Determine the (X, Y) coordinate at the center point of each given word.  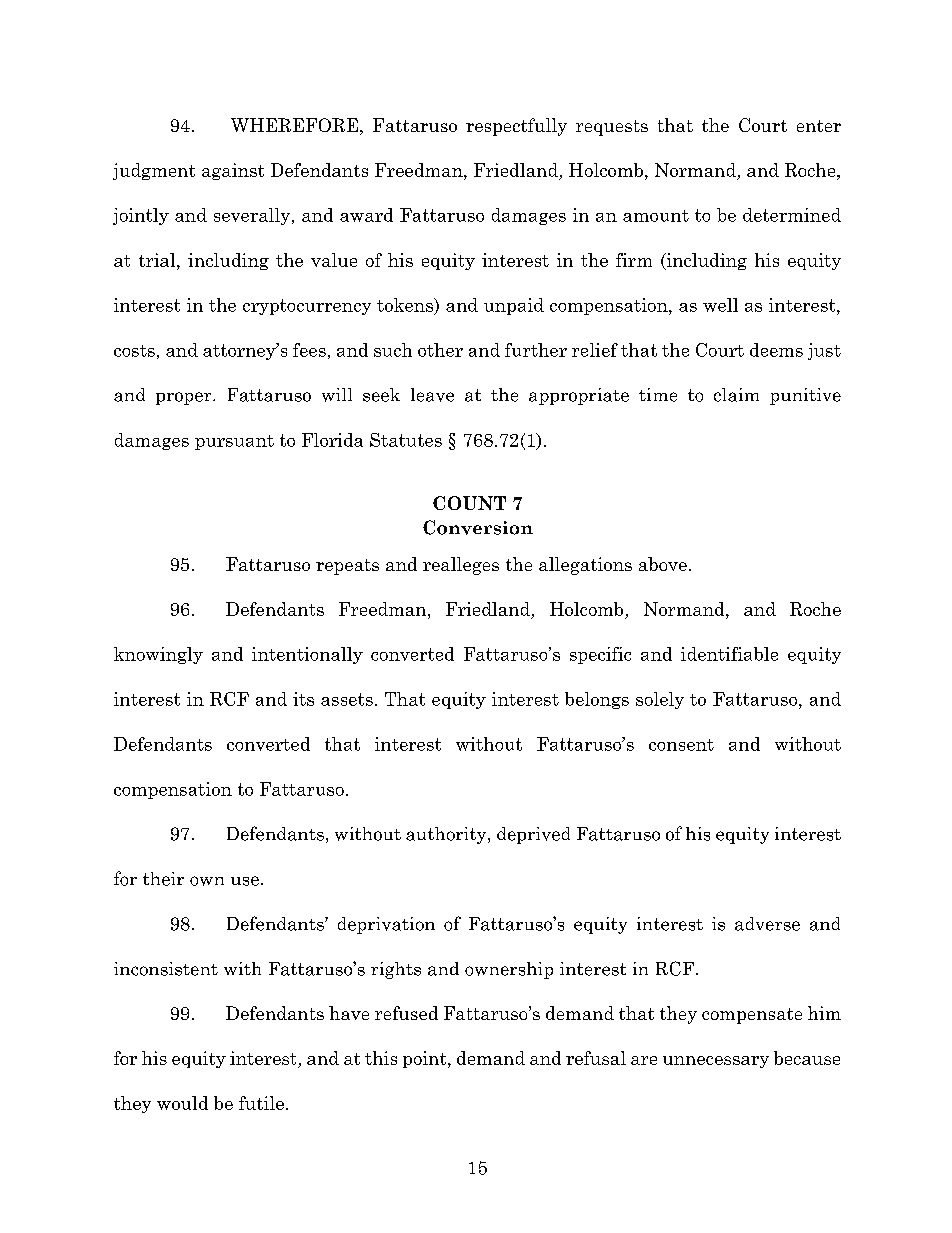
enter (819, 126)
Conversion (478, 527)
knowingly (158, 655)
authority (447, 835)
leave (432, 395)
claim (736, 395)
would (182, 1103)
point (426, 1059)
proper (185, 398)
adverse (767, 924)
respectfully (516, 127)
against (233, 171)
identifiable (729, 654)
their (163, 879)
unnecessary (716, 1062)
